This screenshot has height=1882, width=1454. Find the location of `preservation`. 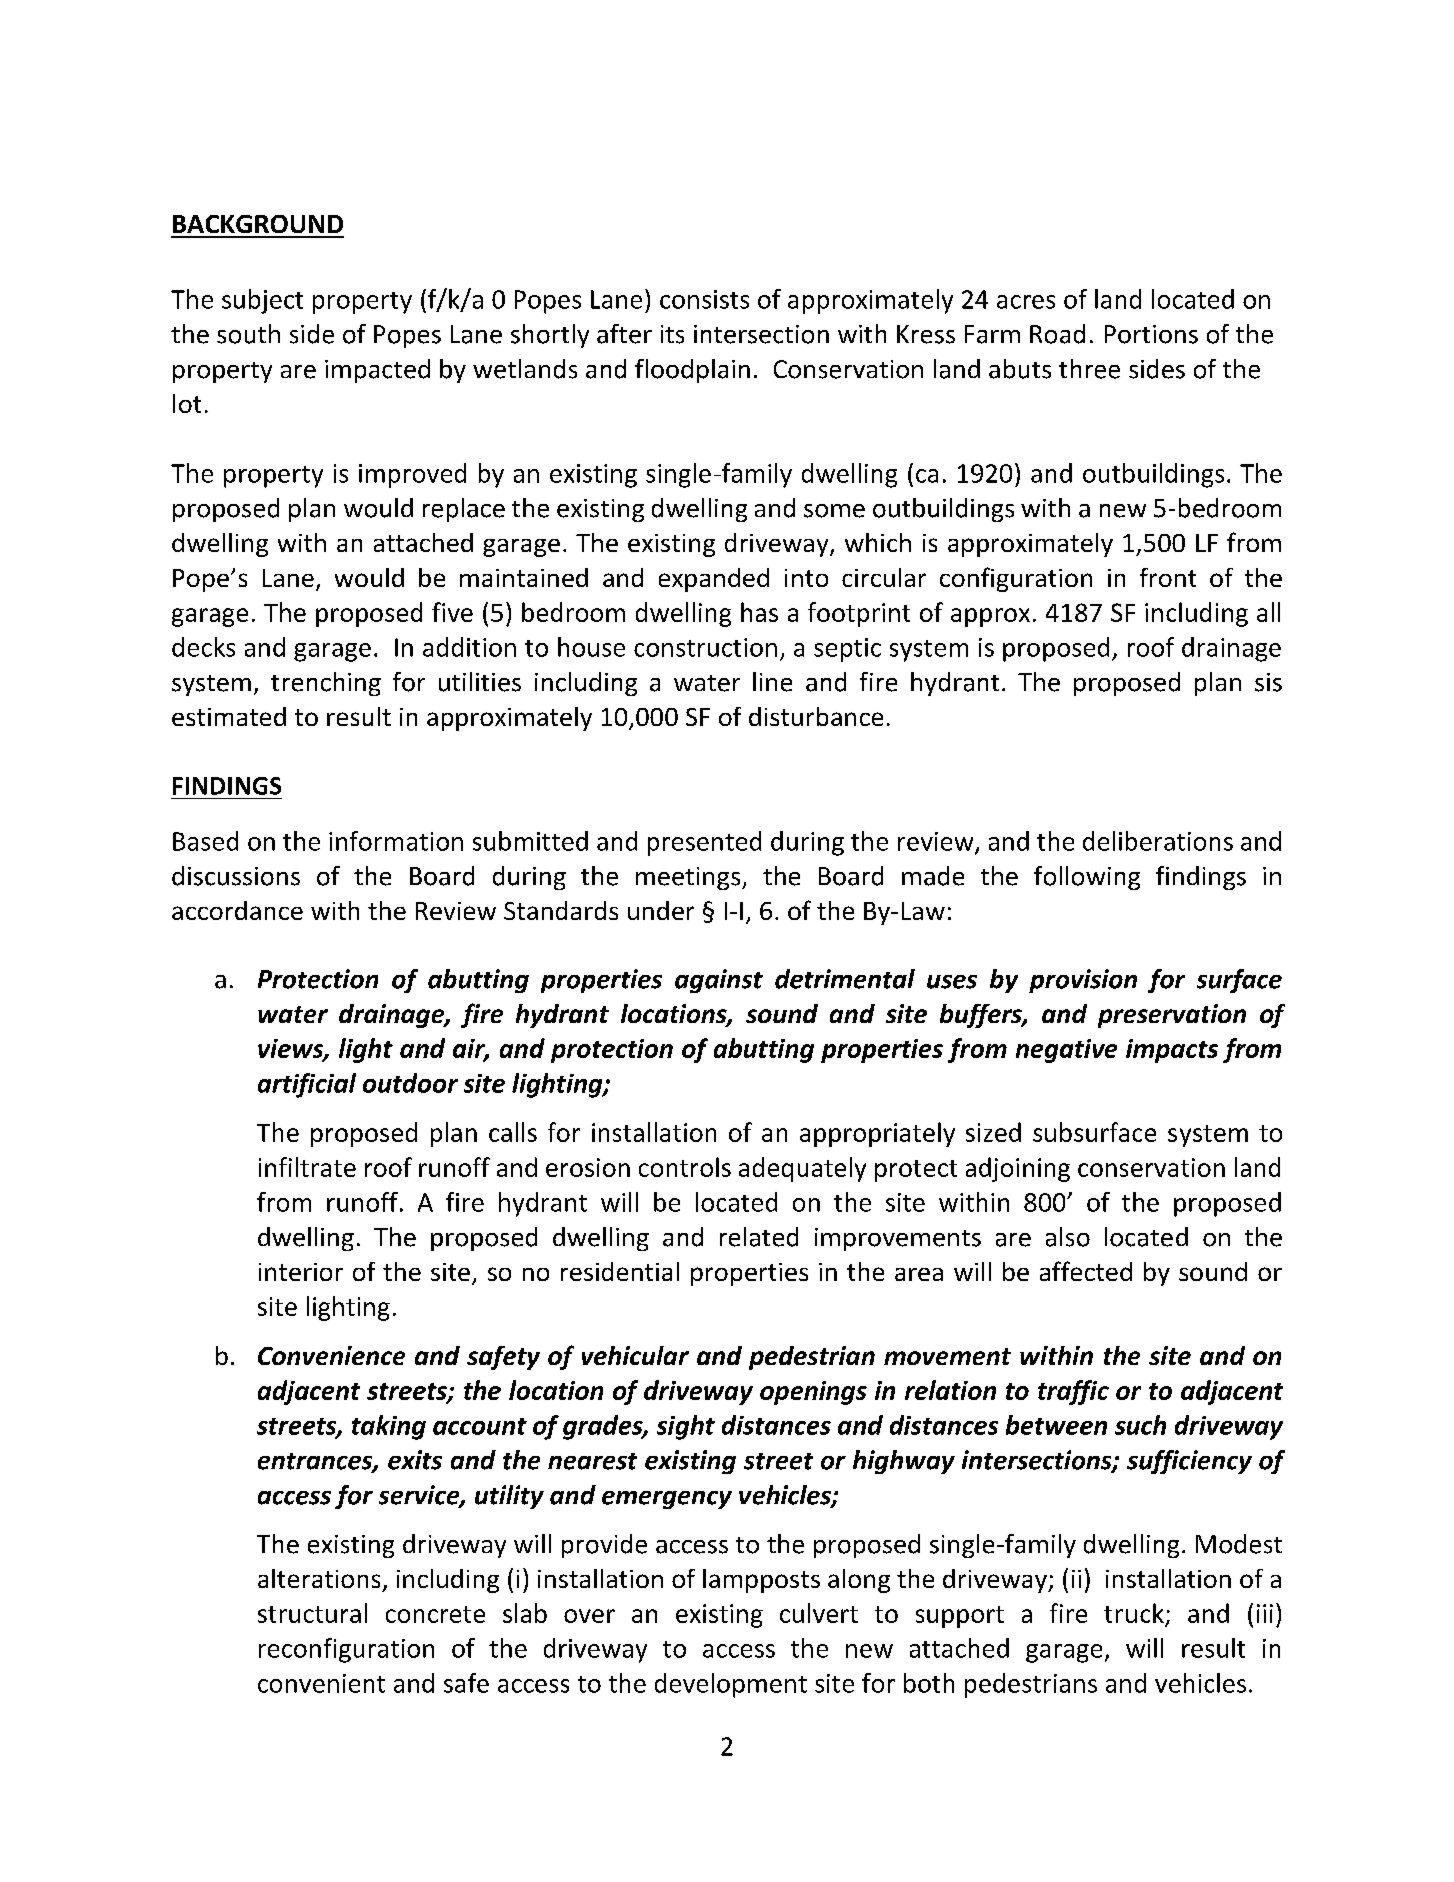

preservation is located at coordinates (1172, 1016).
